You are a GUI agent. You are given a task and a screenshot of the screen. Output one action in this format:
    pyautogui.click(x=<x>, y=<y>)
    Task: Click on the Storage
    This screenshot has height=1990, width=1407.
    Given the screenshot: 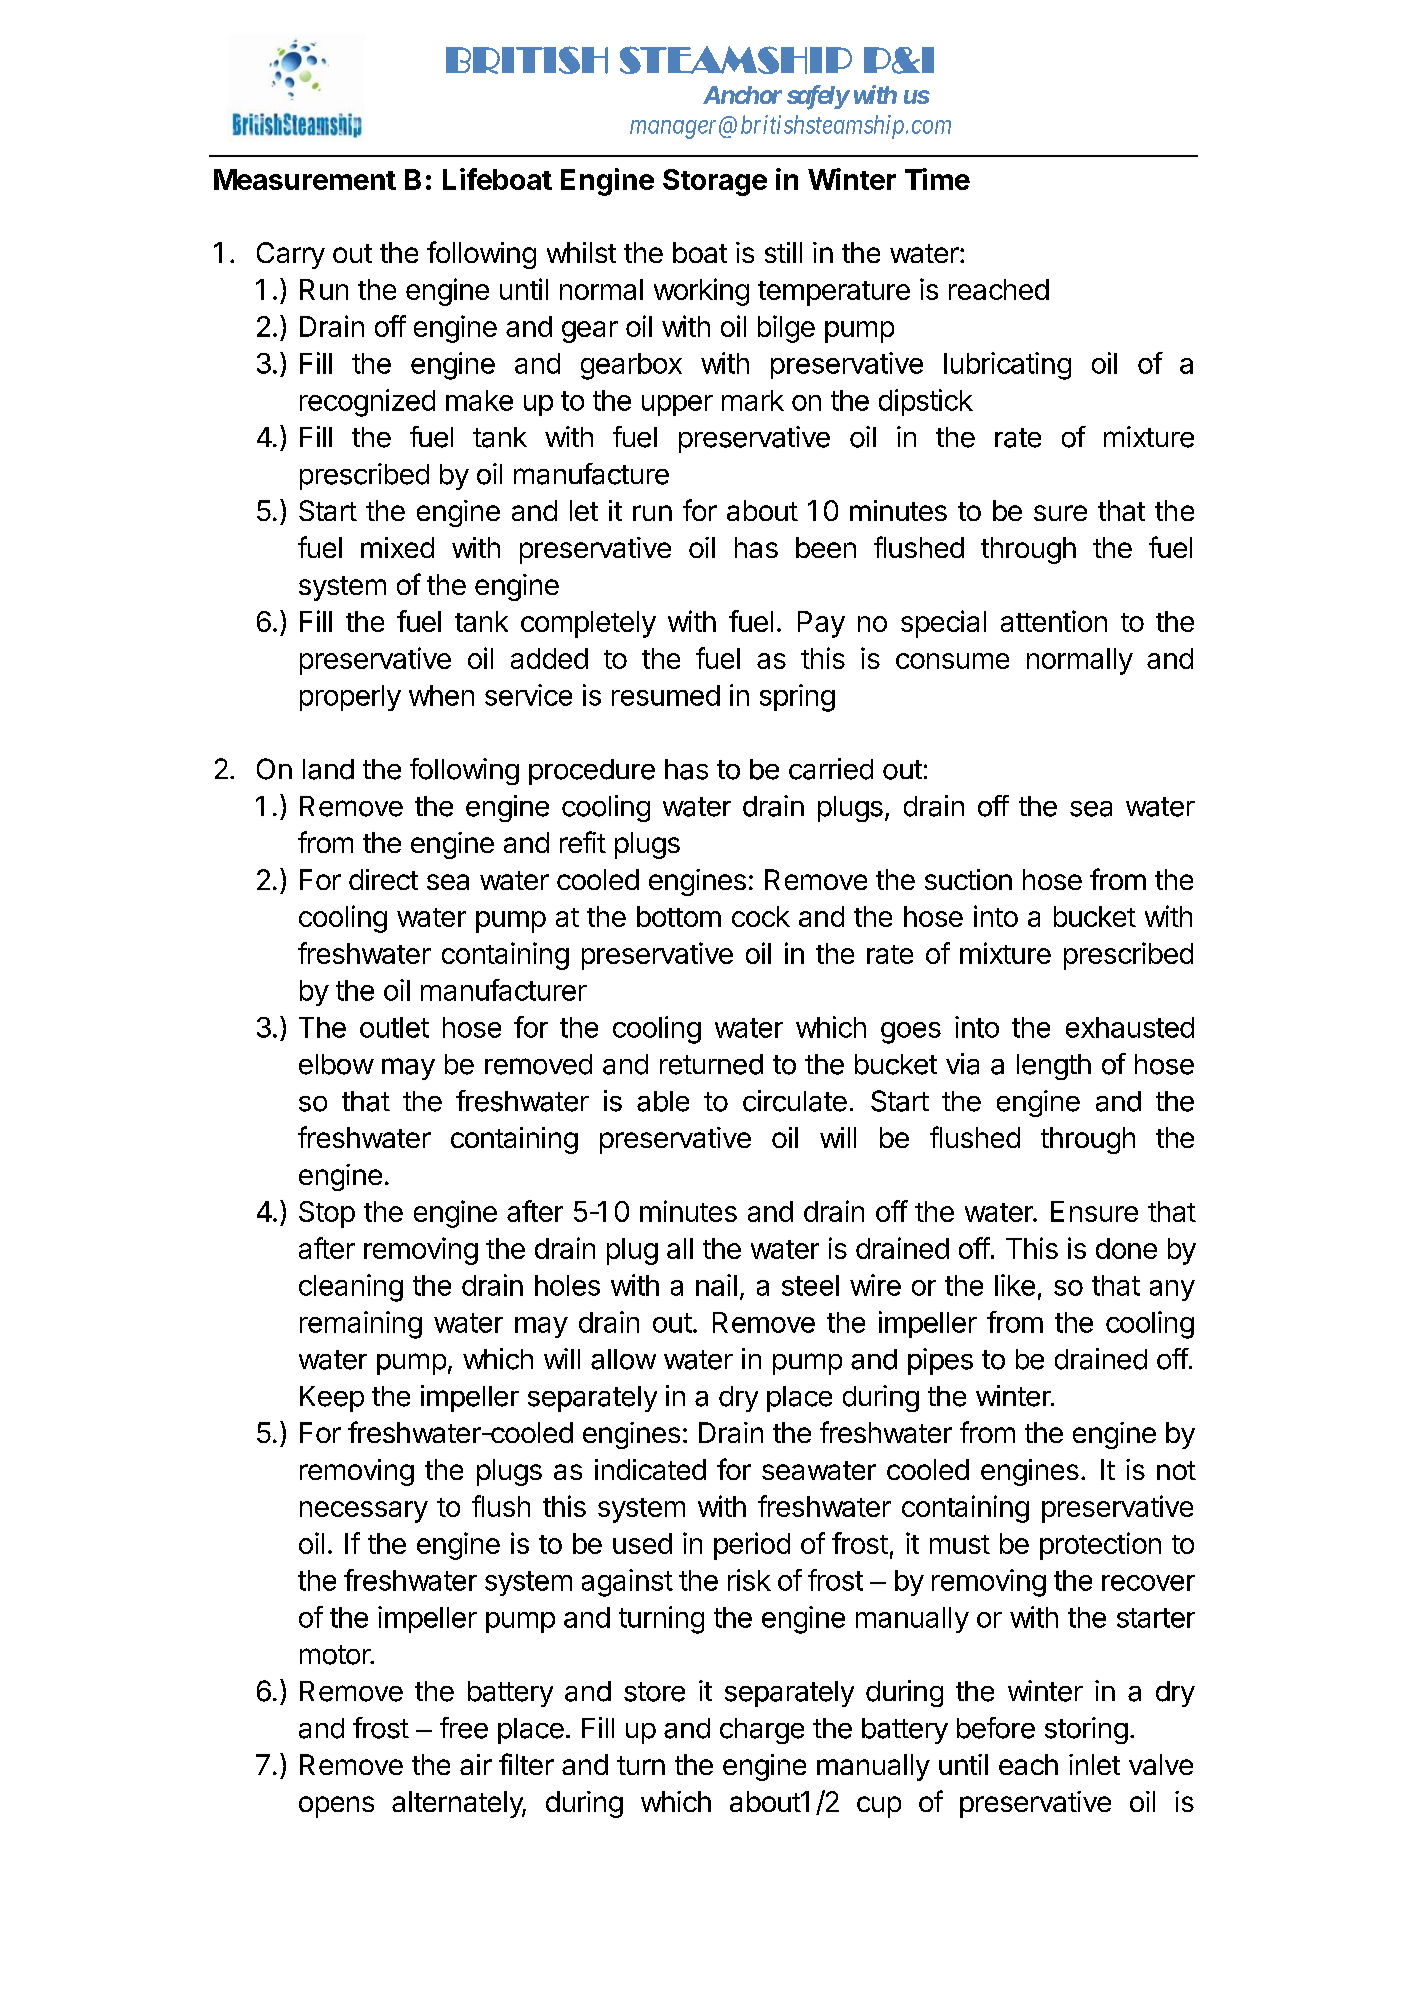 What is the action you would take?
    pyautogui.click(x=715, y=182)
